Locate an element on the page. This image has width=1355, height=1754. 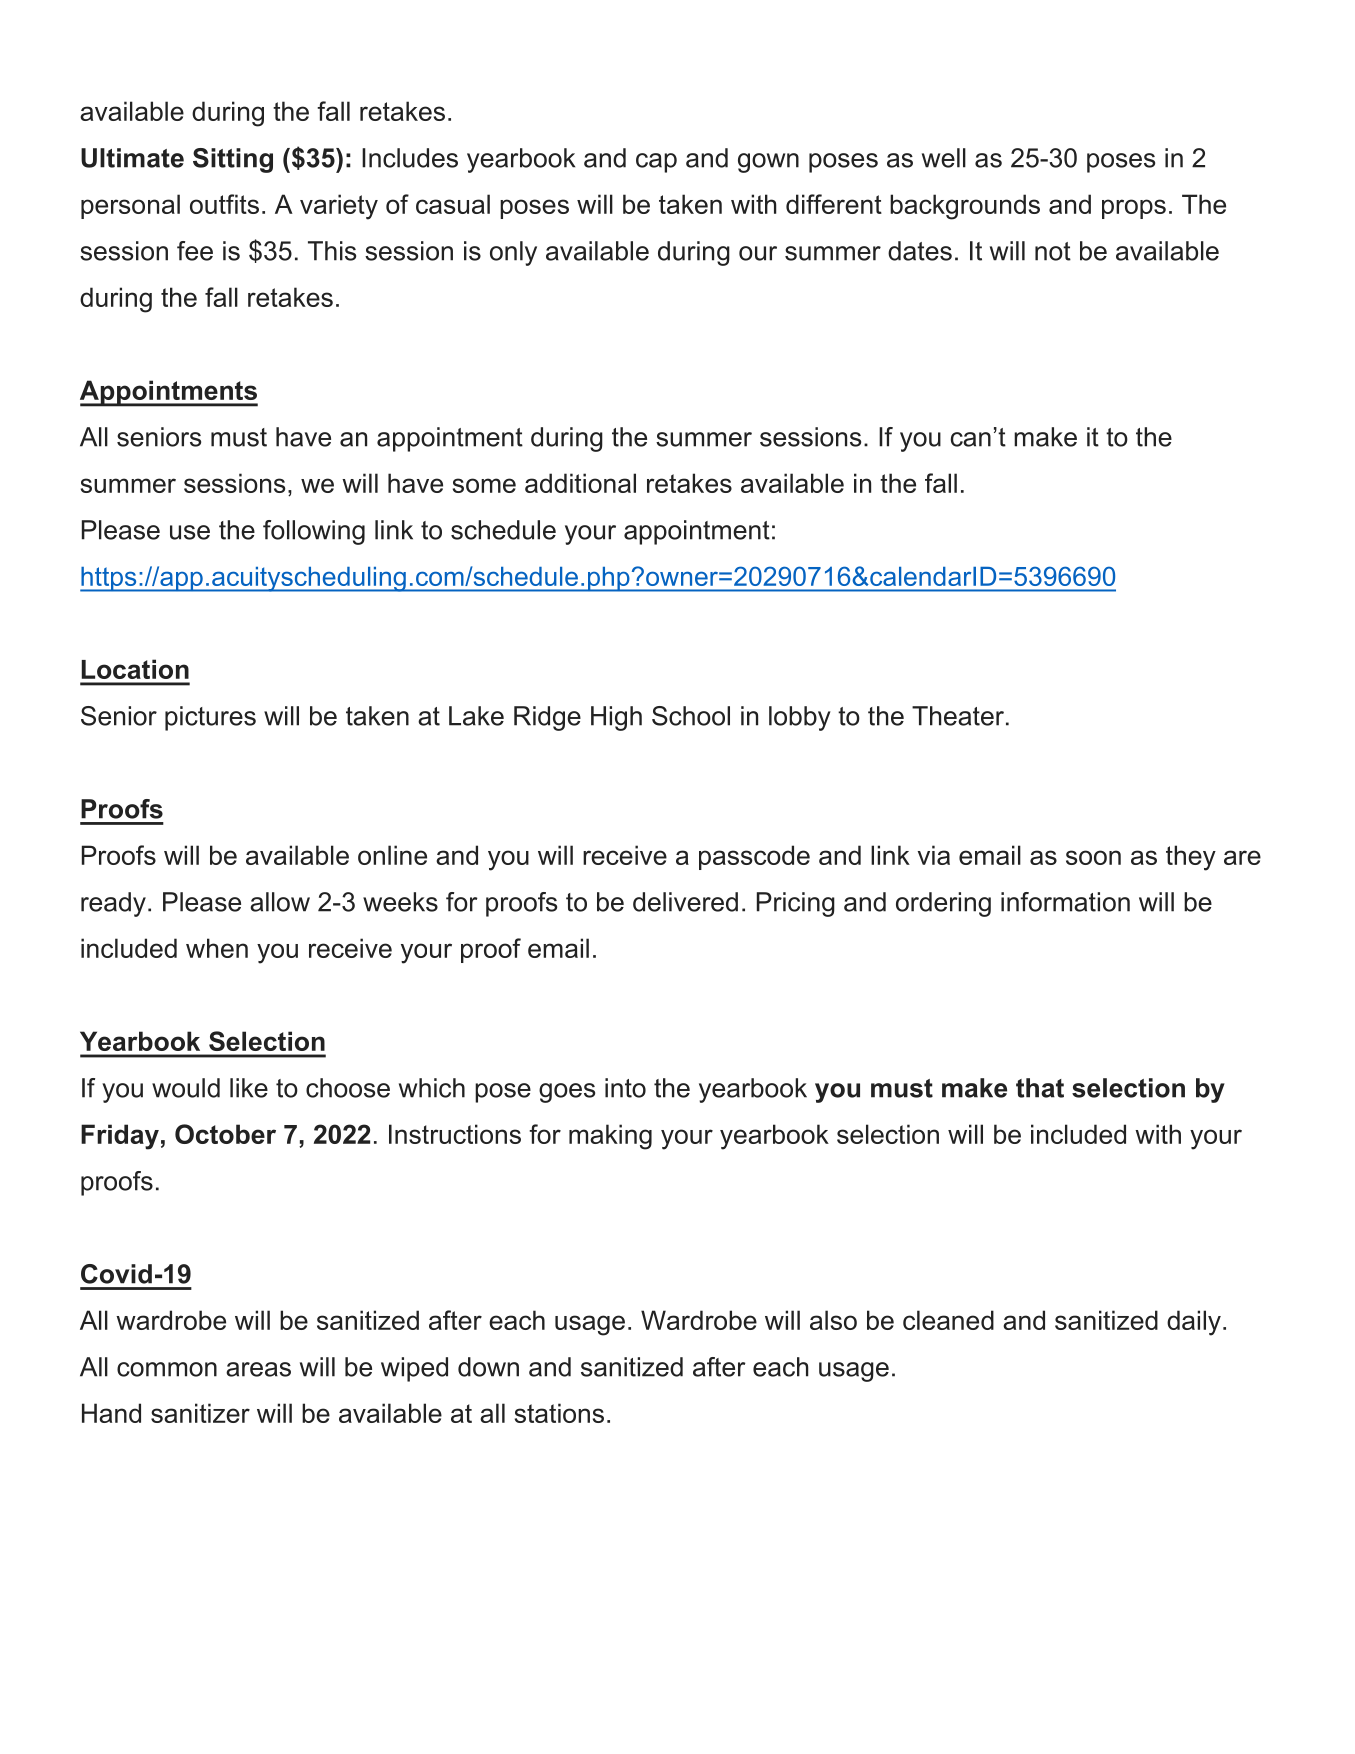
stations is located at coordinates (559, 1413).
